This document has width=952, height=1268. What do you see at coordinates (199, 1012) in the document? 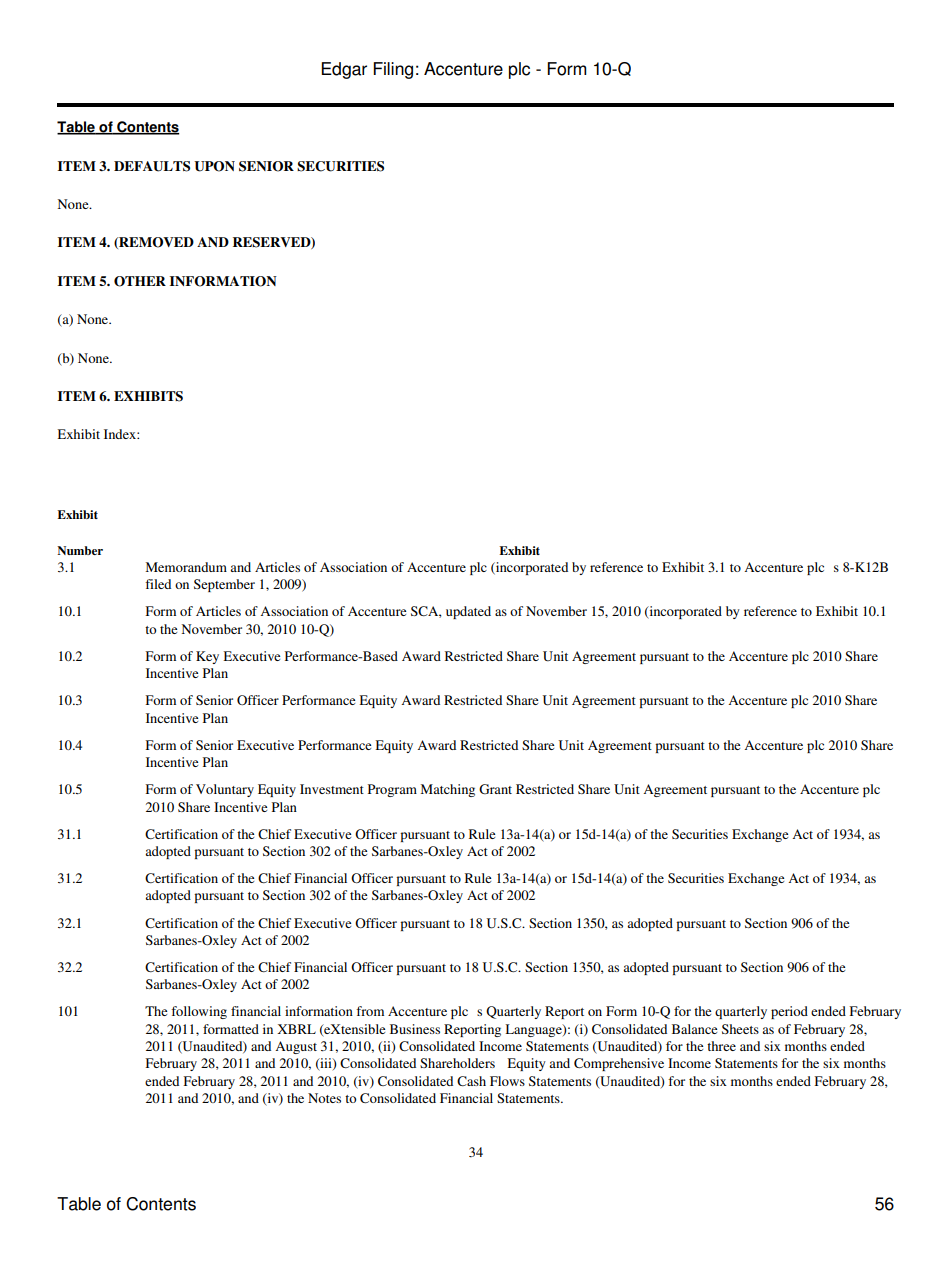
I see `following` at bounding box center [199, 1012].
